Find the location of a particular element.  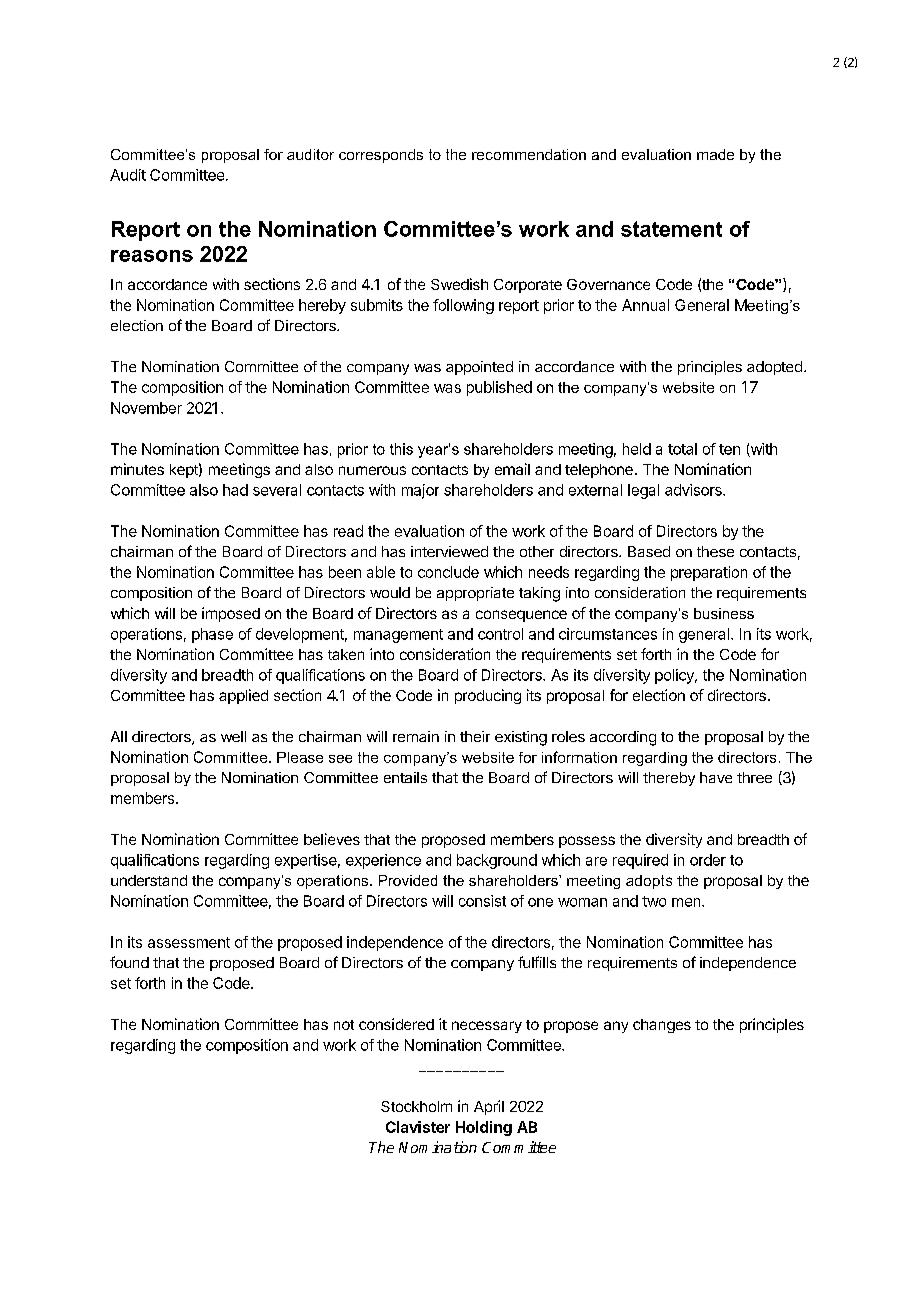

changes is located at coordinates (662, 1026).
